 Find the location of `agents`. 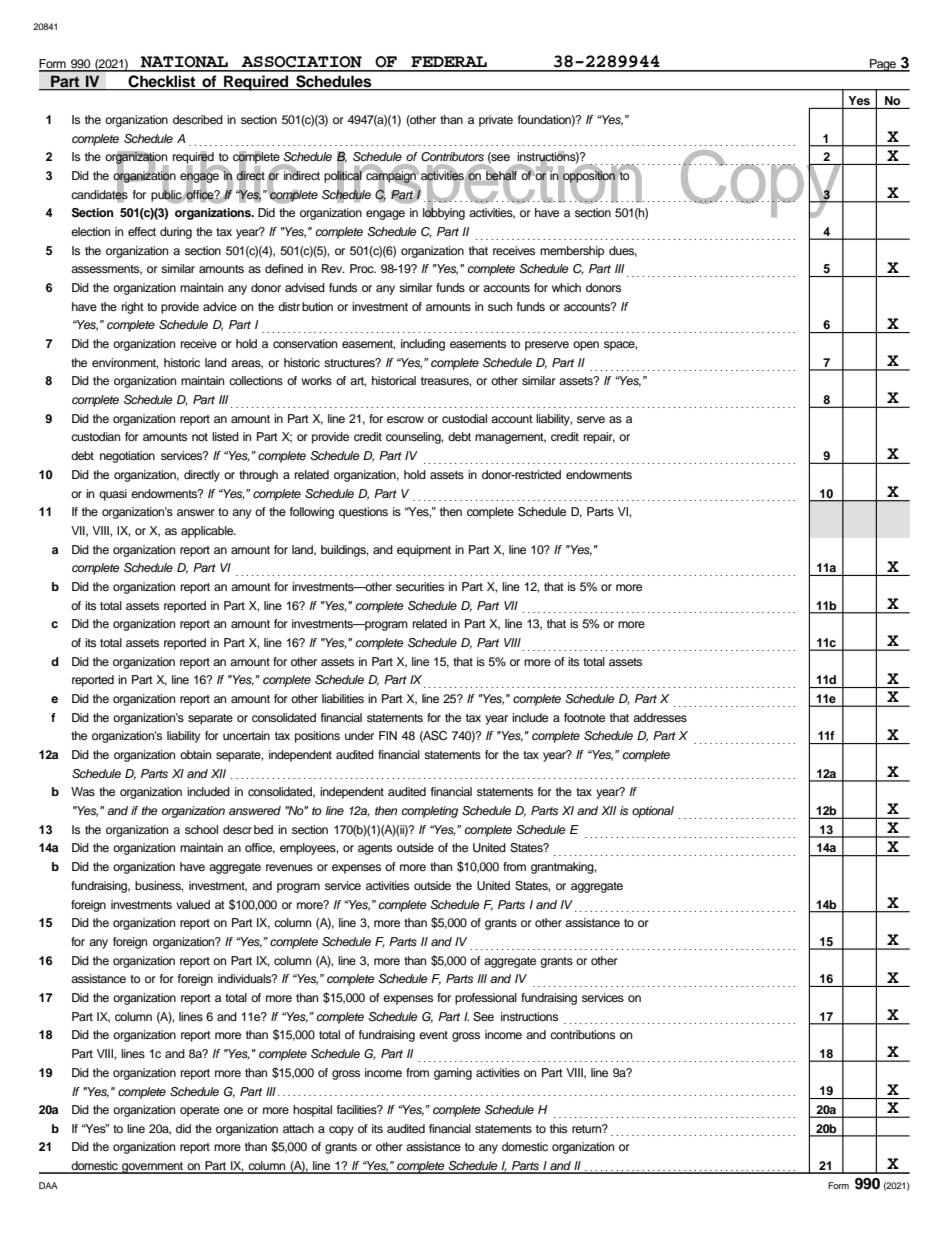

agents is located at coordinates (375, 849).
